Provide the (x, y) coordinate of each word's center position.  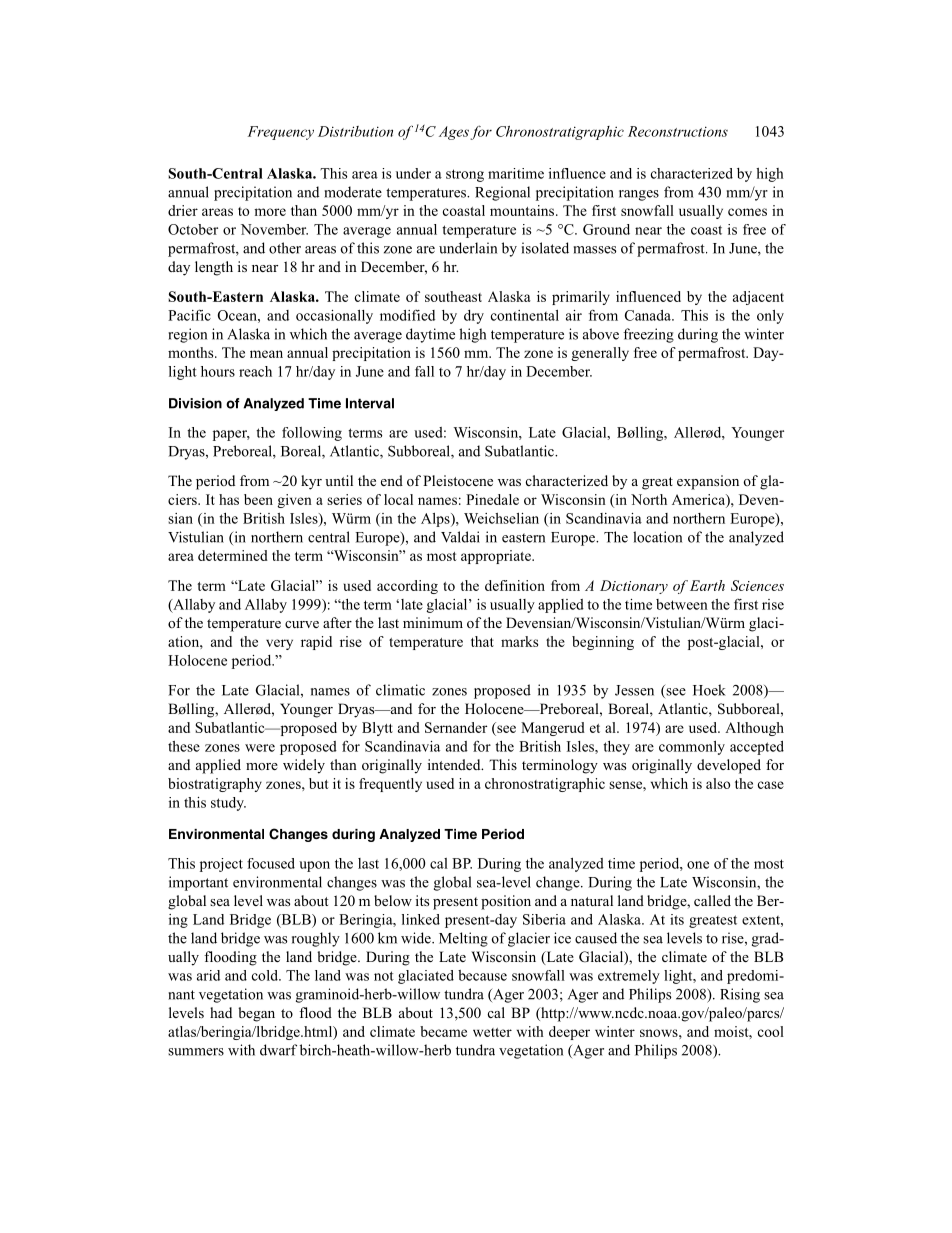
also (718, 783)
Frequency (281, 133)
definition (515, 585)
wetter (492, 1032)
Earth (707, 585)
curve (302, 624)
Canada (649, 315)
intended (455, 764)
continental (525, 315)
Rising (740, 995)
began (256, 1014)
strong (465, 175)
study (228, 804)
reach (255, 371)
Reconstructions (678, 131)
